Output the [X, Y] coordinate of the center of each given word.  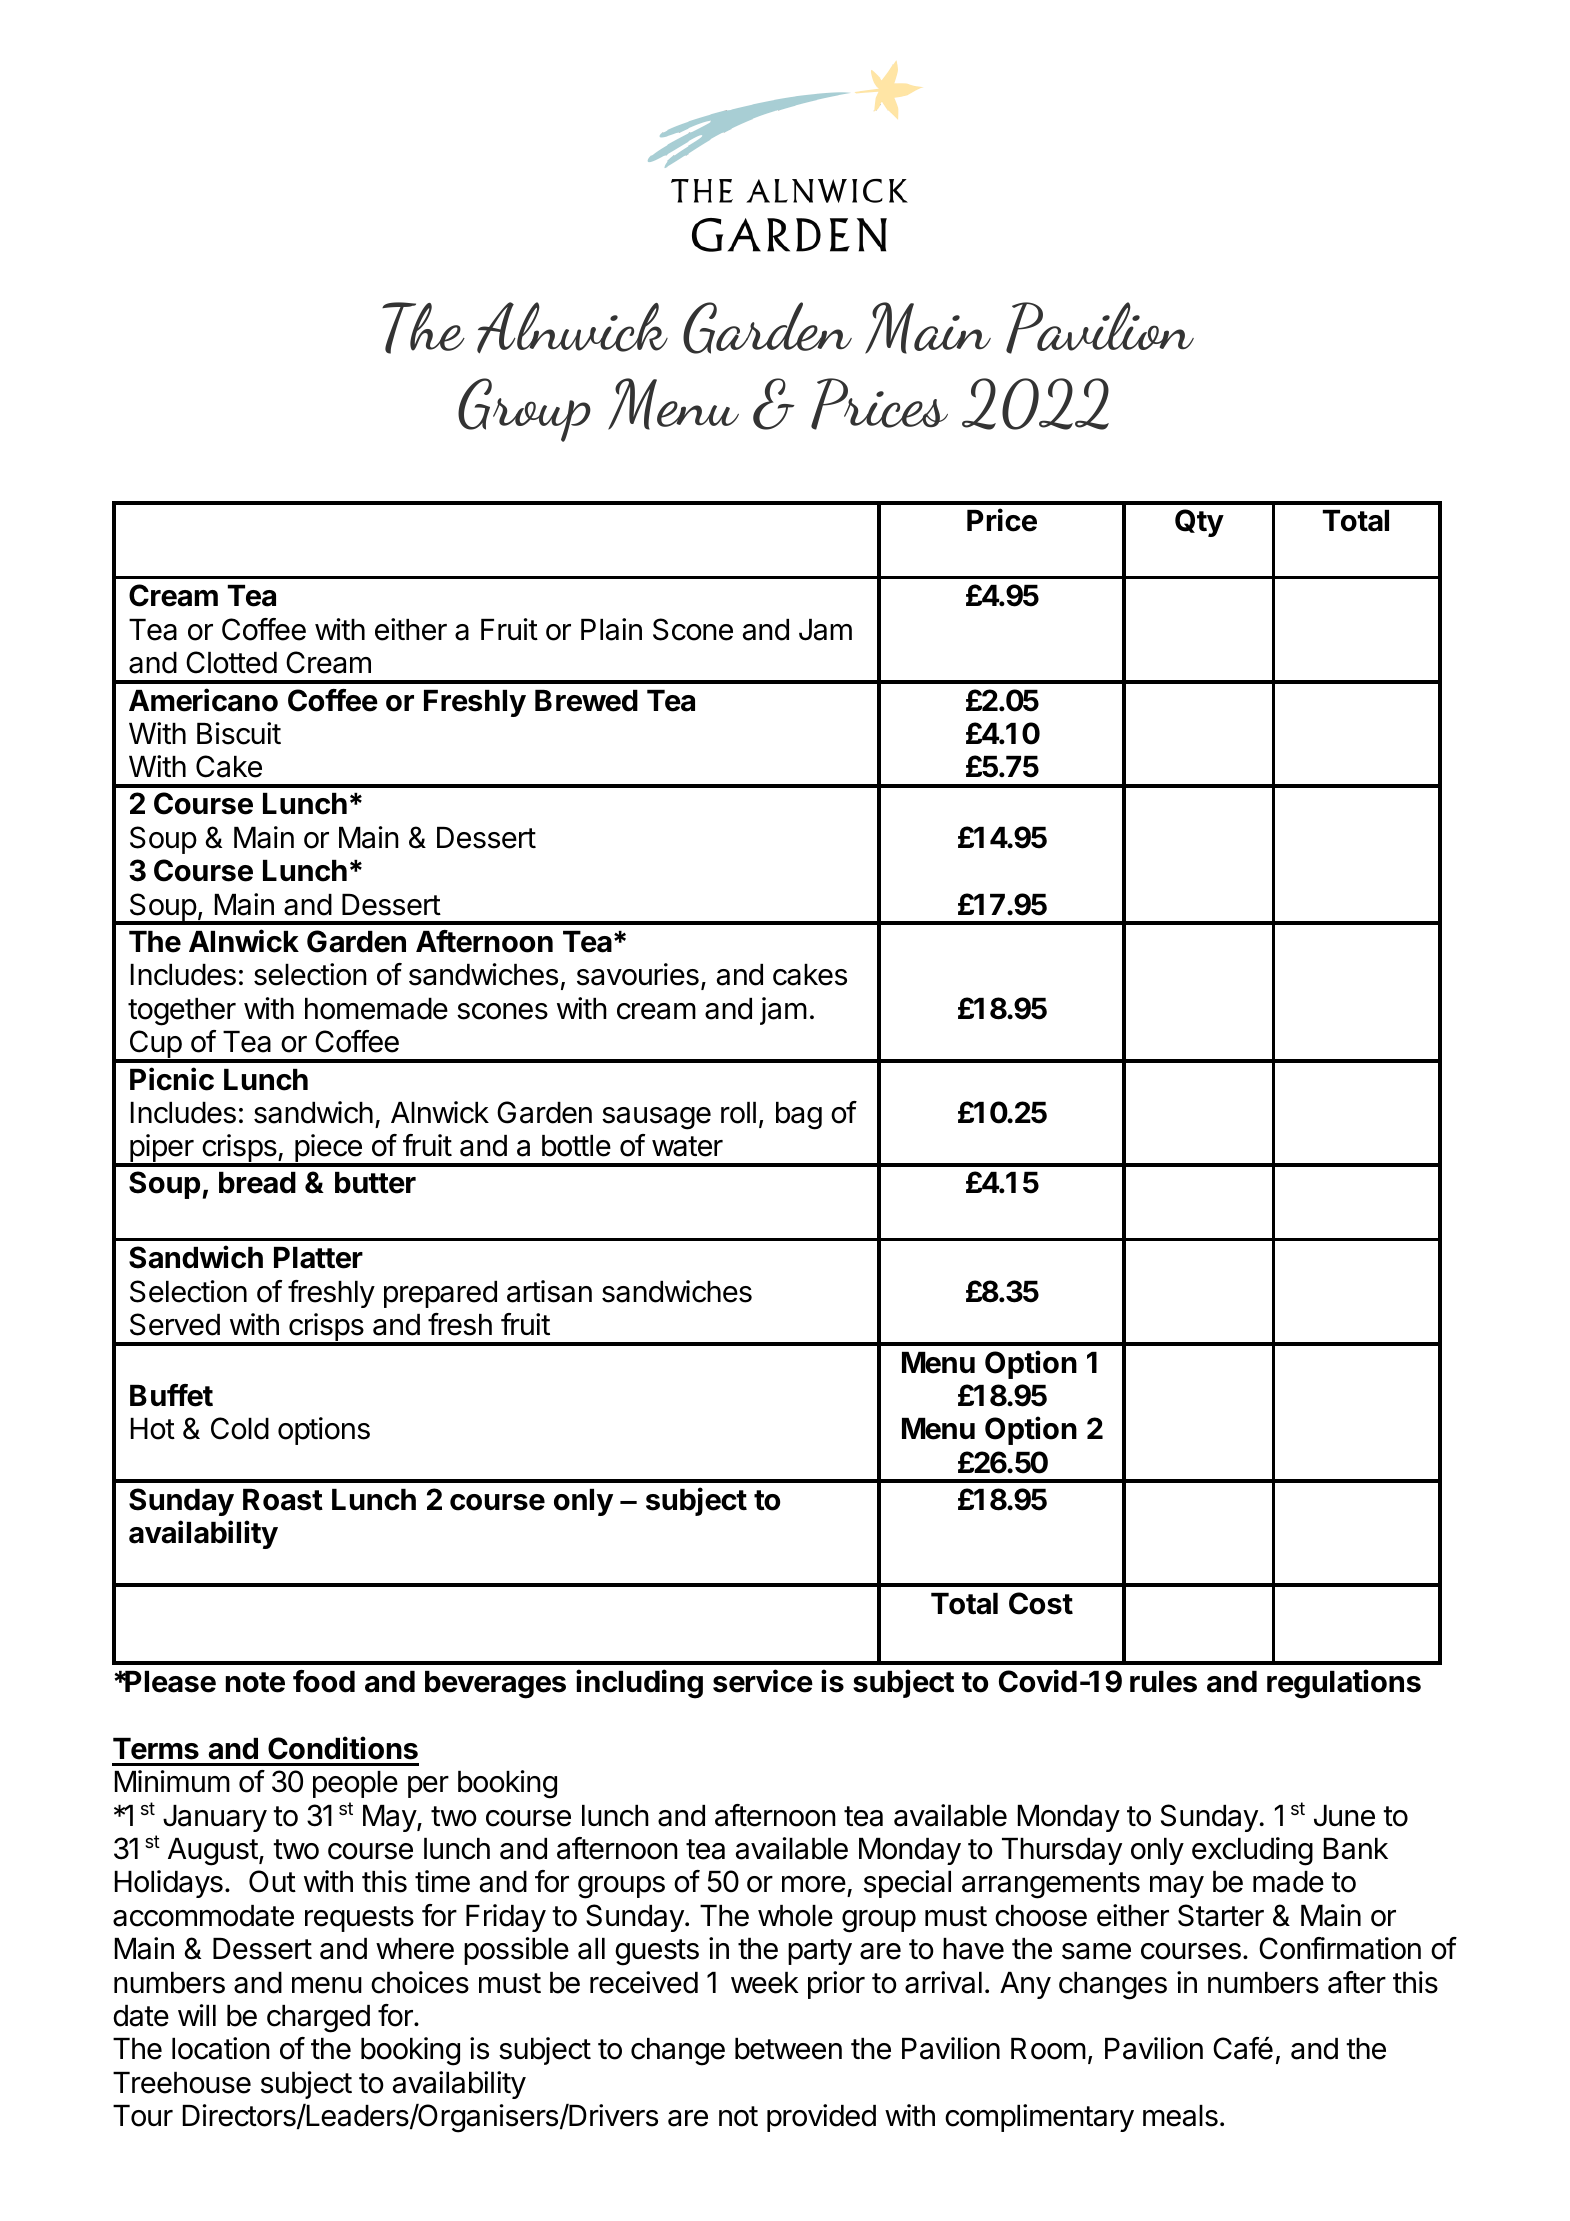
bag [799, 1116]
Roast [283, 1500]
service [763, 1681]
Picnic [172, 1079]
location [221, 2048]
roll [738, 1113]
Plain [611, 629]
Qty [1199, 523]
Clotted [231, 662]
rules [1163, 1682]
